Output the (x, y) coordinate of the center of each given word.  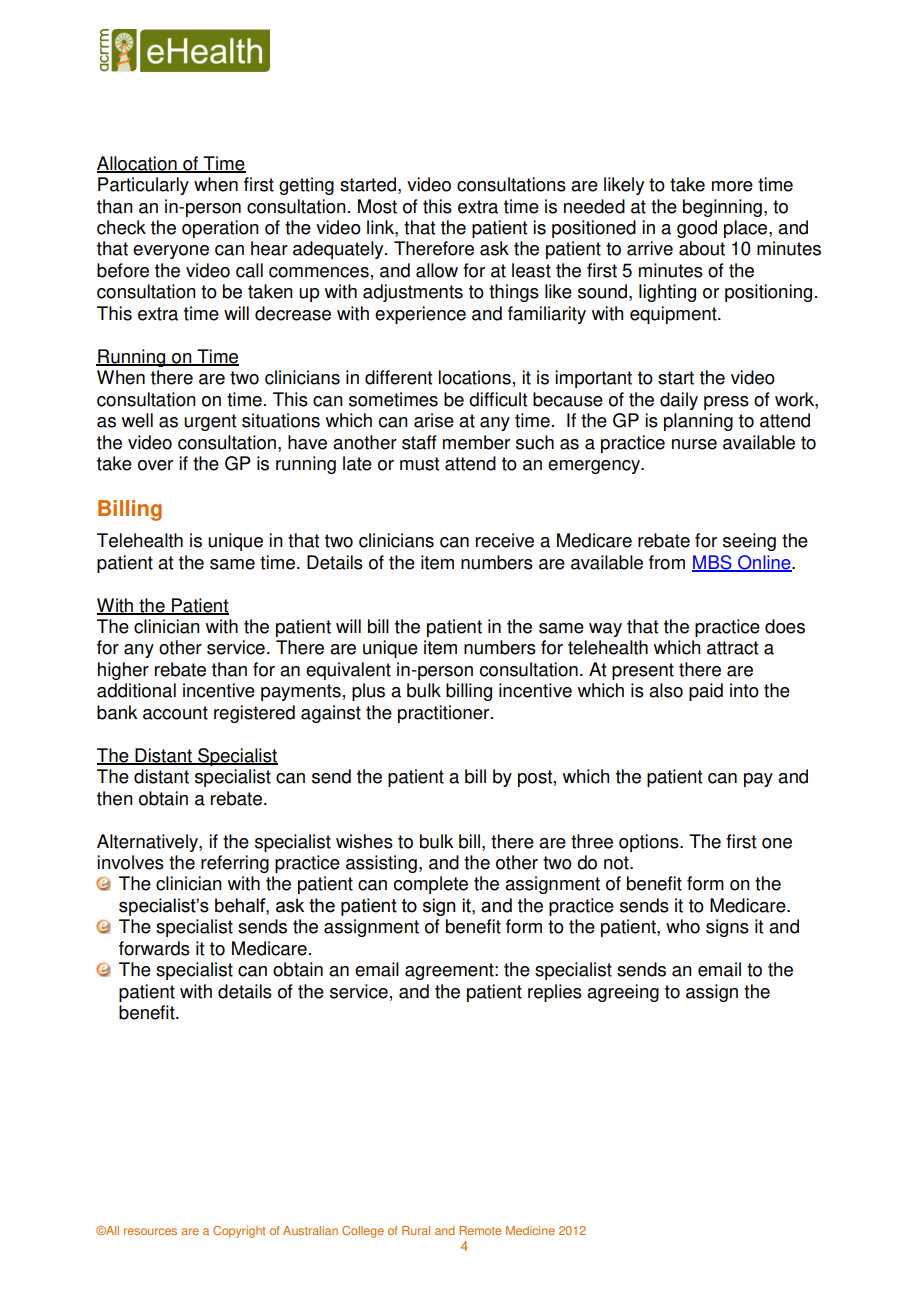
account (175, 713)
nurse (694, 444)
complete (431, 885)
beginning (722, 208)
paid (706, 692)
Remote (480, 1230)
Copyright (239, 1232)
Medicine (530, 1230)
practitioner (445, 714)
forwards (154, 948)
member (476, 442)
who (683, 926)
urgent (210, 422)
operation (220, 229)
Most (377, 206)
